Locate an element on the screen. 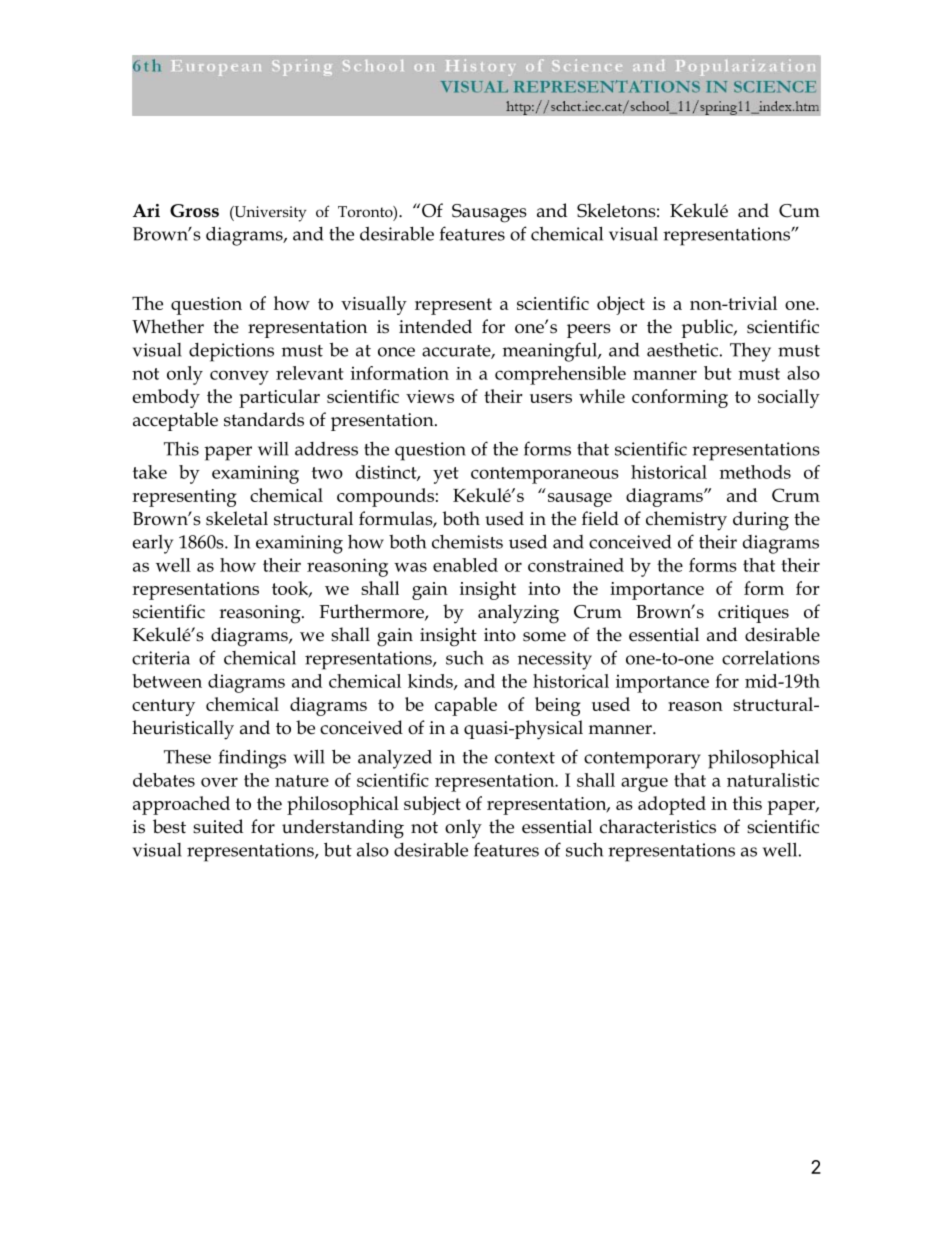 This screenshot has width=952, height=1233. early is located at coordinates (152, 544).
